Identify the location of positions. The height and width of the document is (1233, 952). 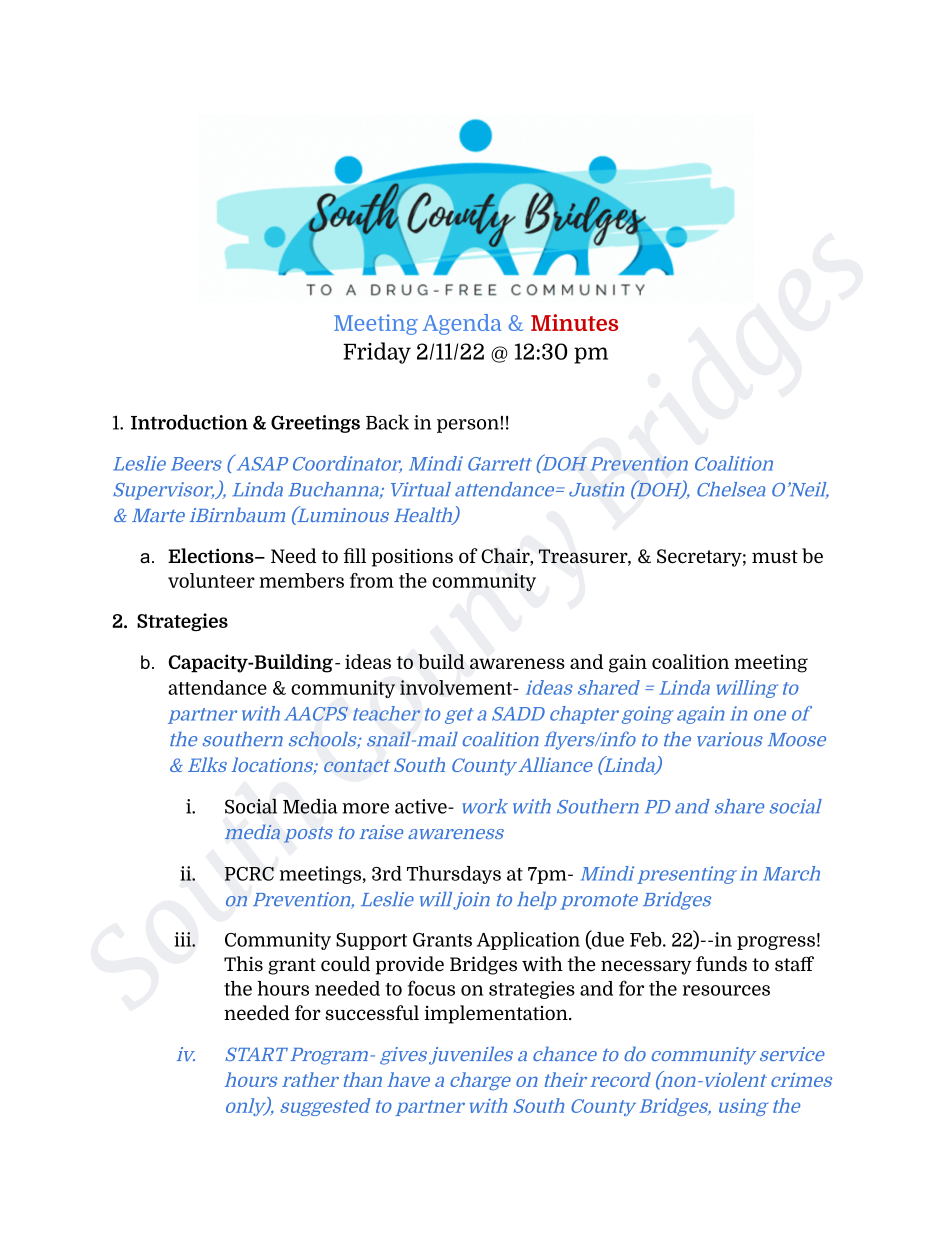
(412, 557).
